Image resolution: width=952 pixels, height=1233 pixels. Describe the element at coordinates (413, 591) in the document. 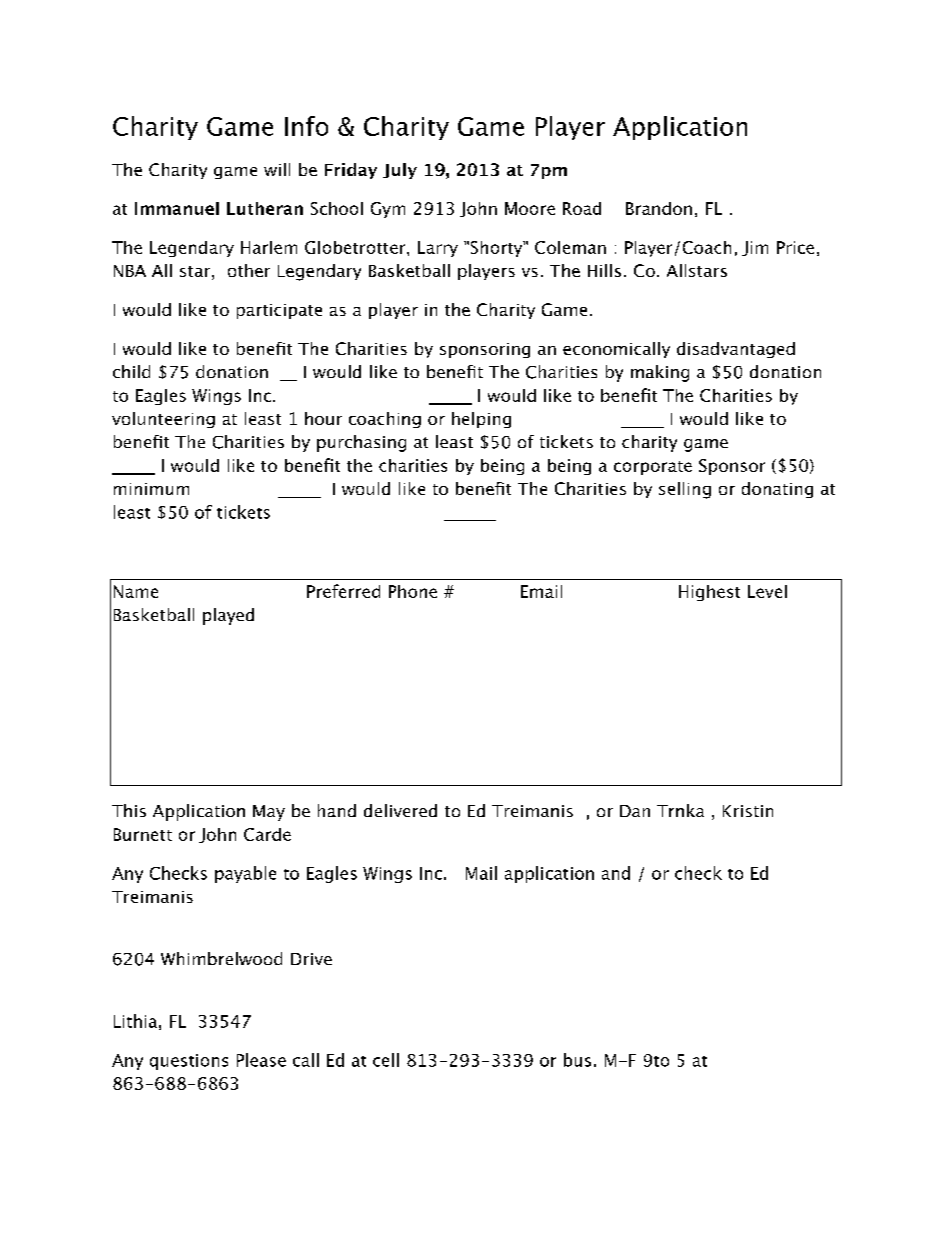

I see `Phone` at that location.
